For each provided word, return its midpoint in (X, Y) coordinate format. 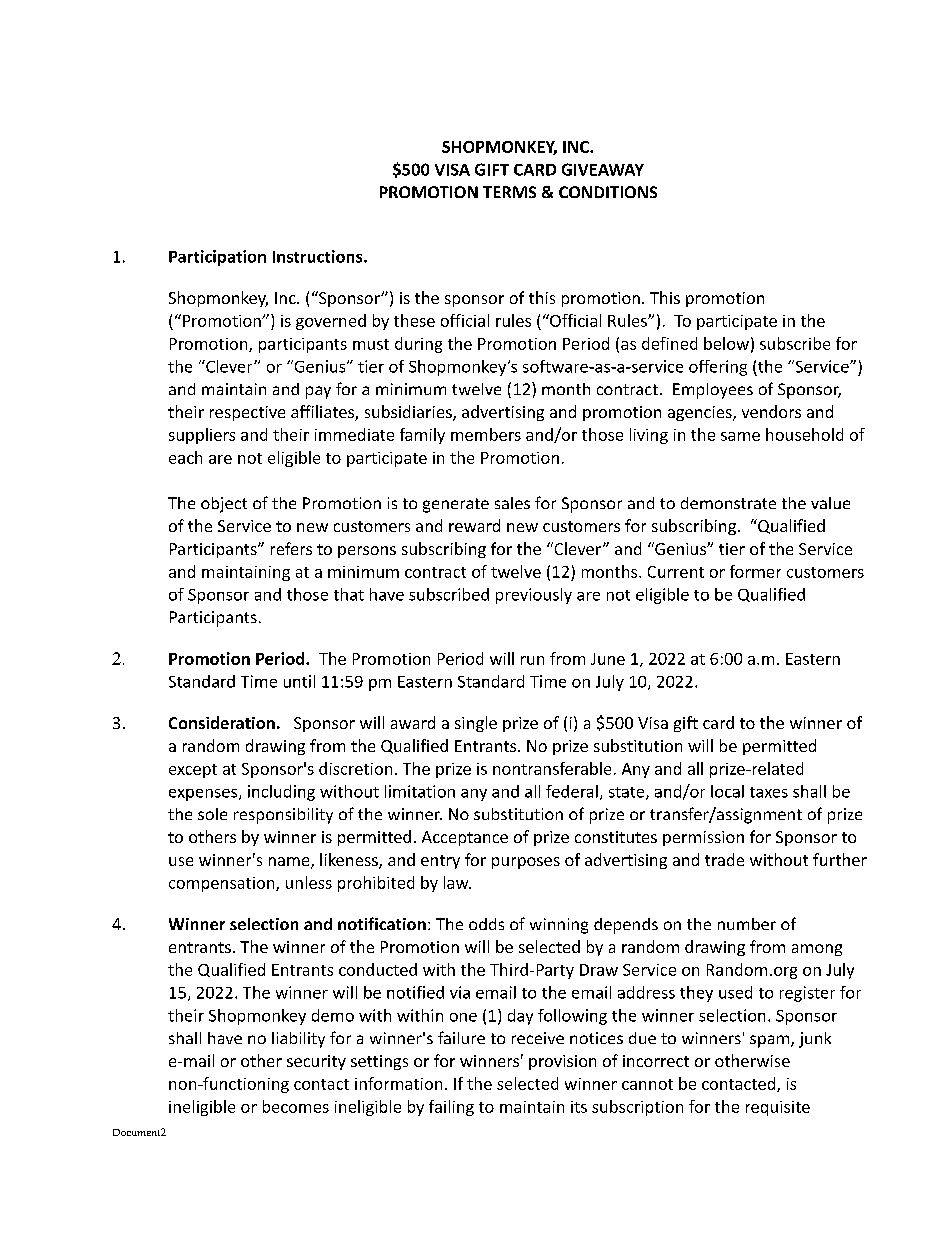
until (299, 681)
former (755, 571)
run (532, 660)
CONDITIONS (608, 192)
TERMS (509, 192)
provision (562, 1062)
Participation (217, 258)
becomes (296, 1106)
